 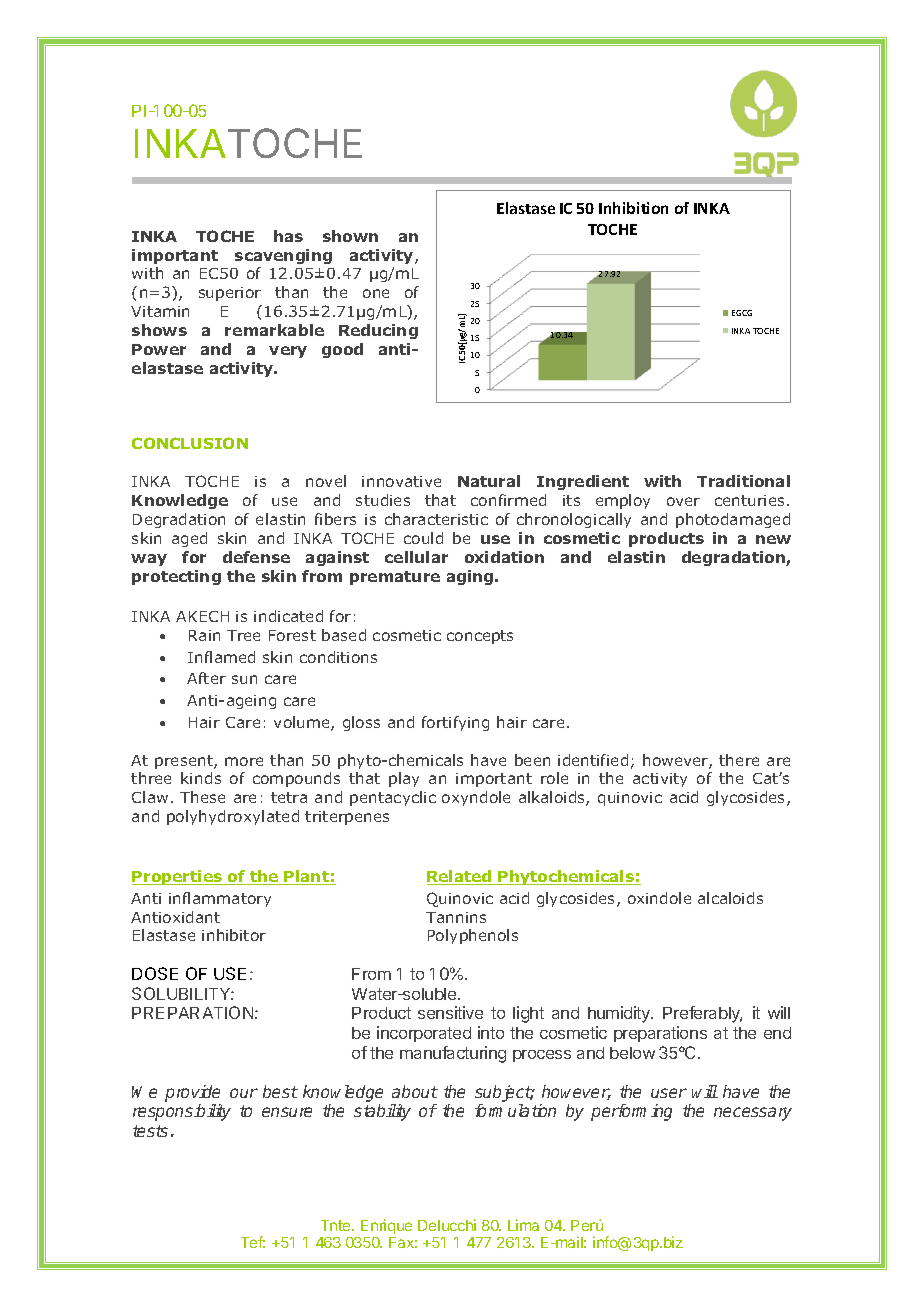 What do you see at coordinates (489, 481) in the screenshot?
I see `Natural` at bounding box center [489, 481].
